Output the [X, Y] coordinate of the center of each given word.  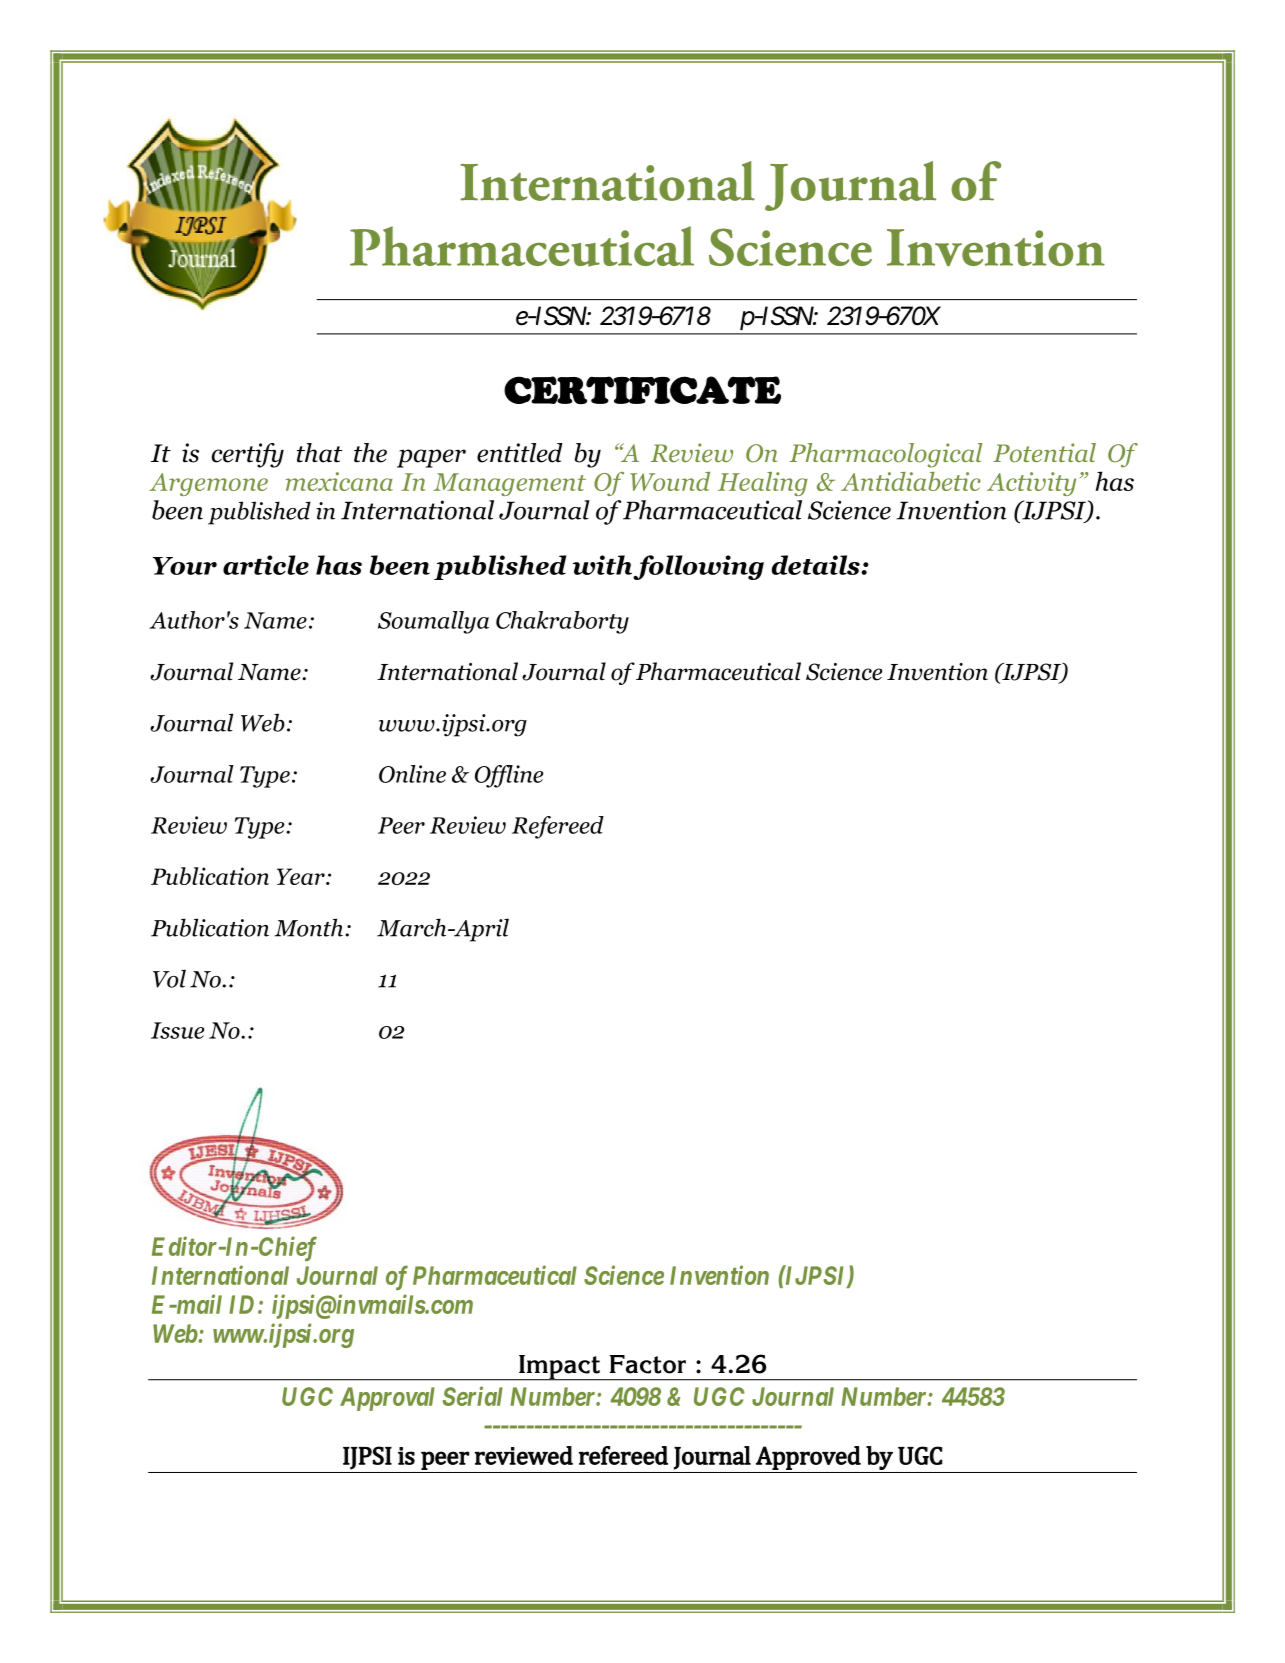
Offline [509, 776]
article [266, 565]
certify [248, 455]
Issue [177, 1030]
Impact [559, 1368]
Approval [387, 1399]
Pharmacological [885, 455]
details [817, 565]
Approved [808, 1458]
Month [308, 927]
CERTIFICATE [642, 390]
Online [412, 774]
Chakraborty [562, 622]
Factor [648, 1364]
